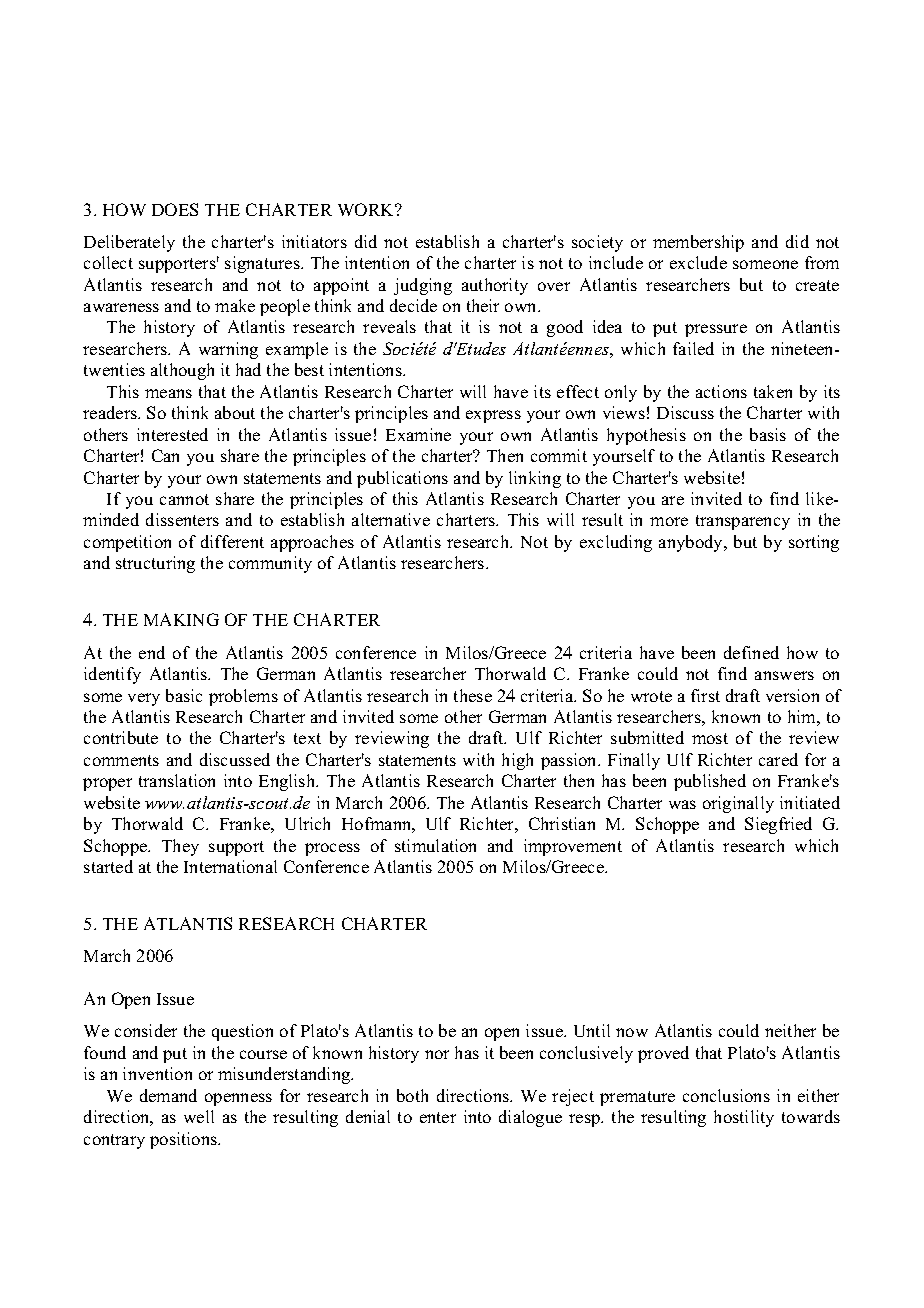 This page has width=924, height=1308. Describe the element at coordinates (199, 1116) in the page. I see `well` at that location.
